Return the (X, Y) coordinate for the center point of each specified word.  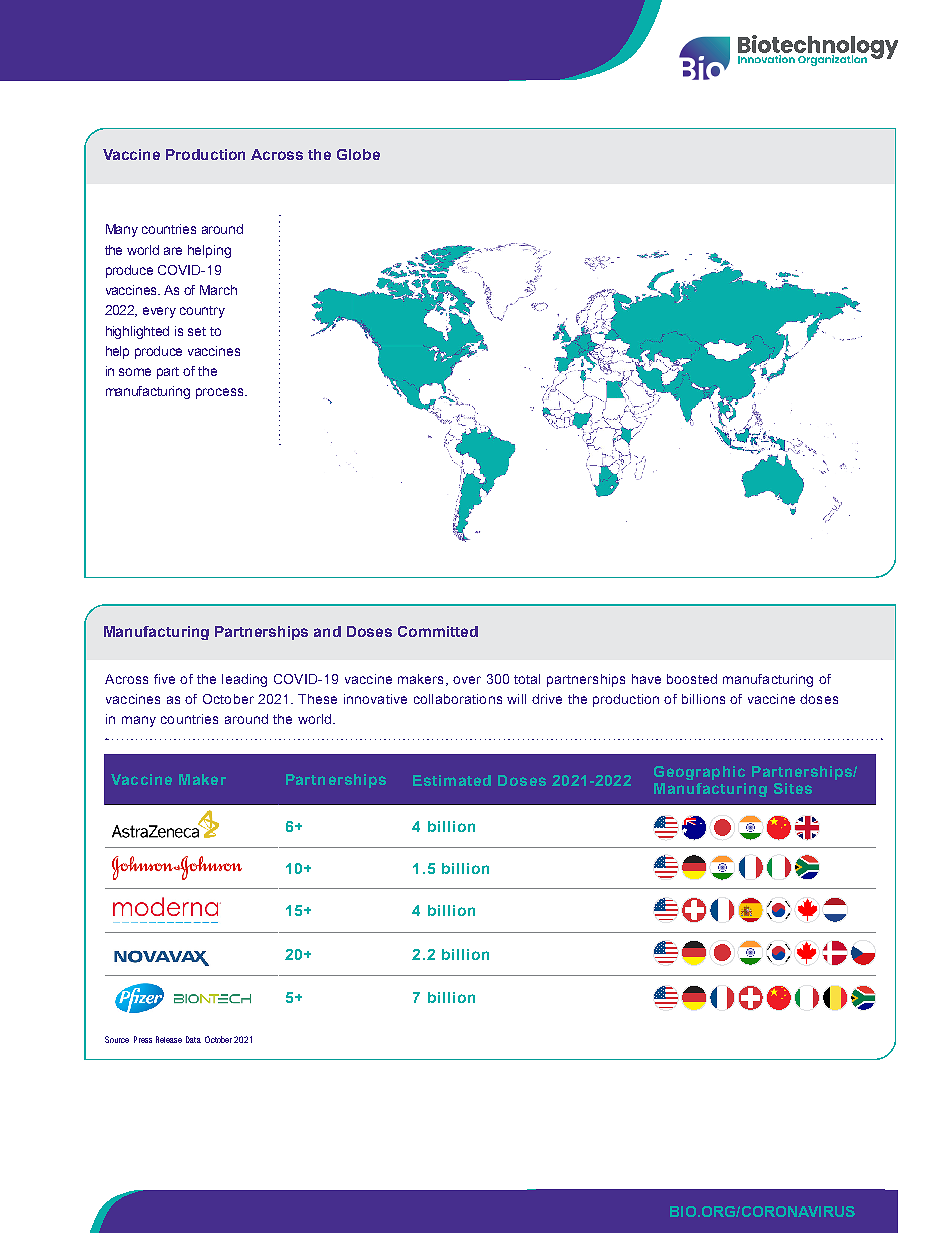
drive (547, 699)
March (218, 290)
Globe (358, 154)
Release (169, 1039)
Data (193, 1039)
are (173, 251)
